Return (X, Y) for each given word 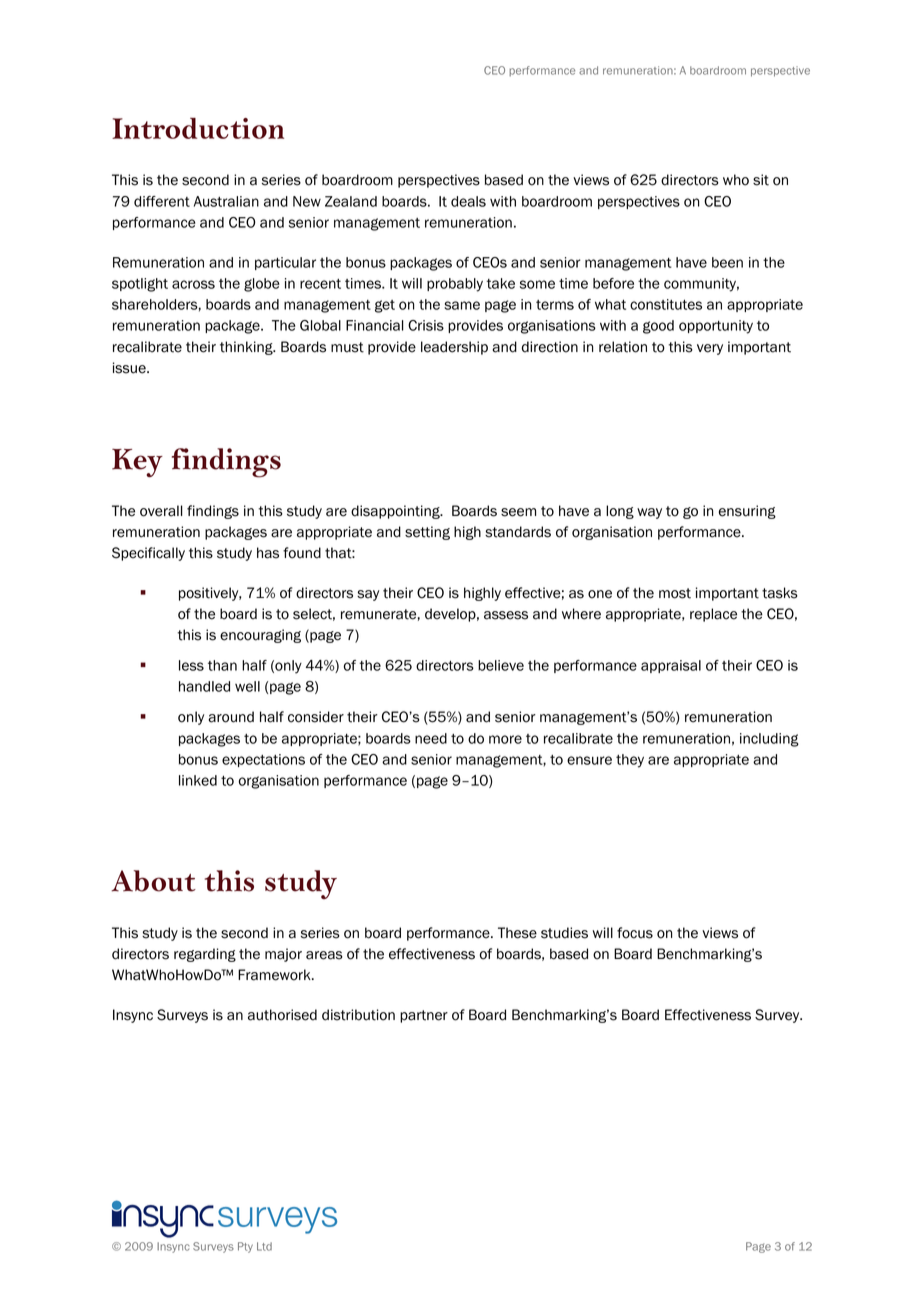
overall (161, 511)
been (727, 262)
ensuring (747, 512)
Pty (245, 1247)
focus (635, 933)
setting (427, 533)
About (153, 881)
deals (468, 201)
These (517, 933)
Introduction (198, 128)
